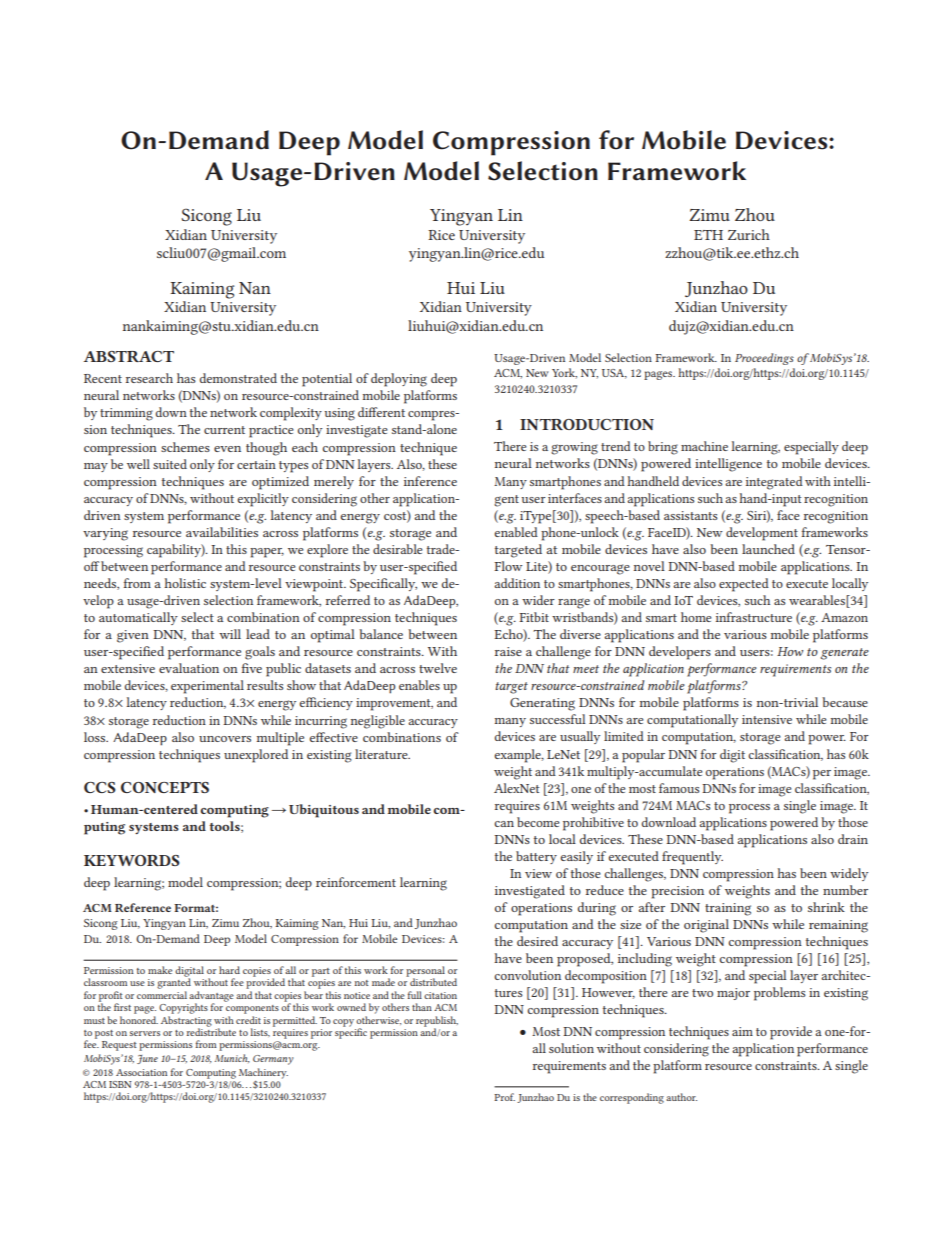  Describe the element at coordinates (692, 858) in the document. I see `frequently` at that location.
